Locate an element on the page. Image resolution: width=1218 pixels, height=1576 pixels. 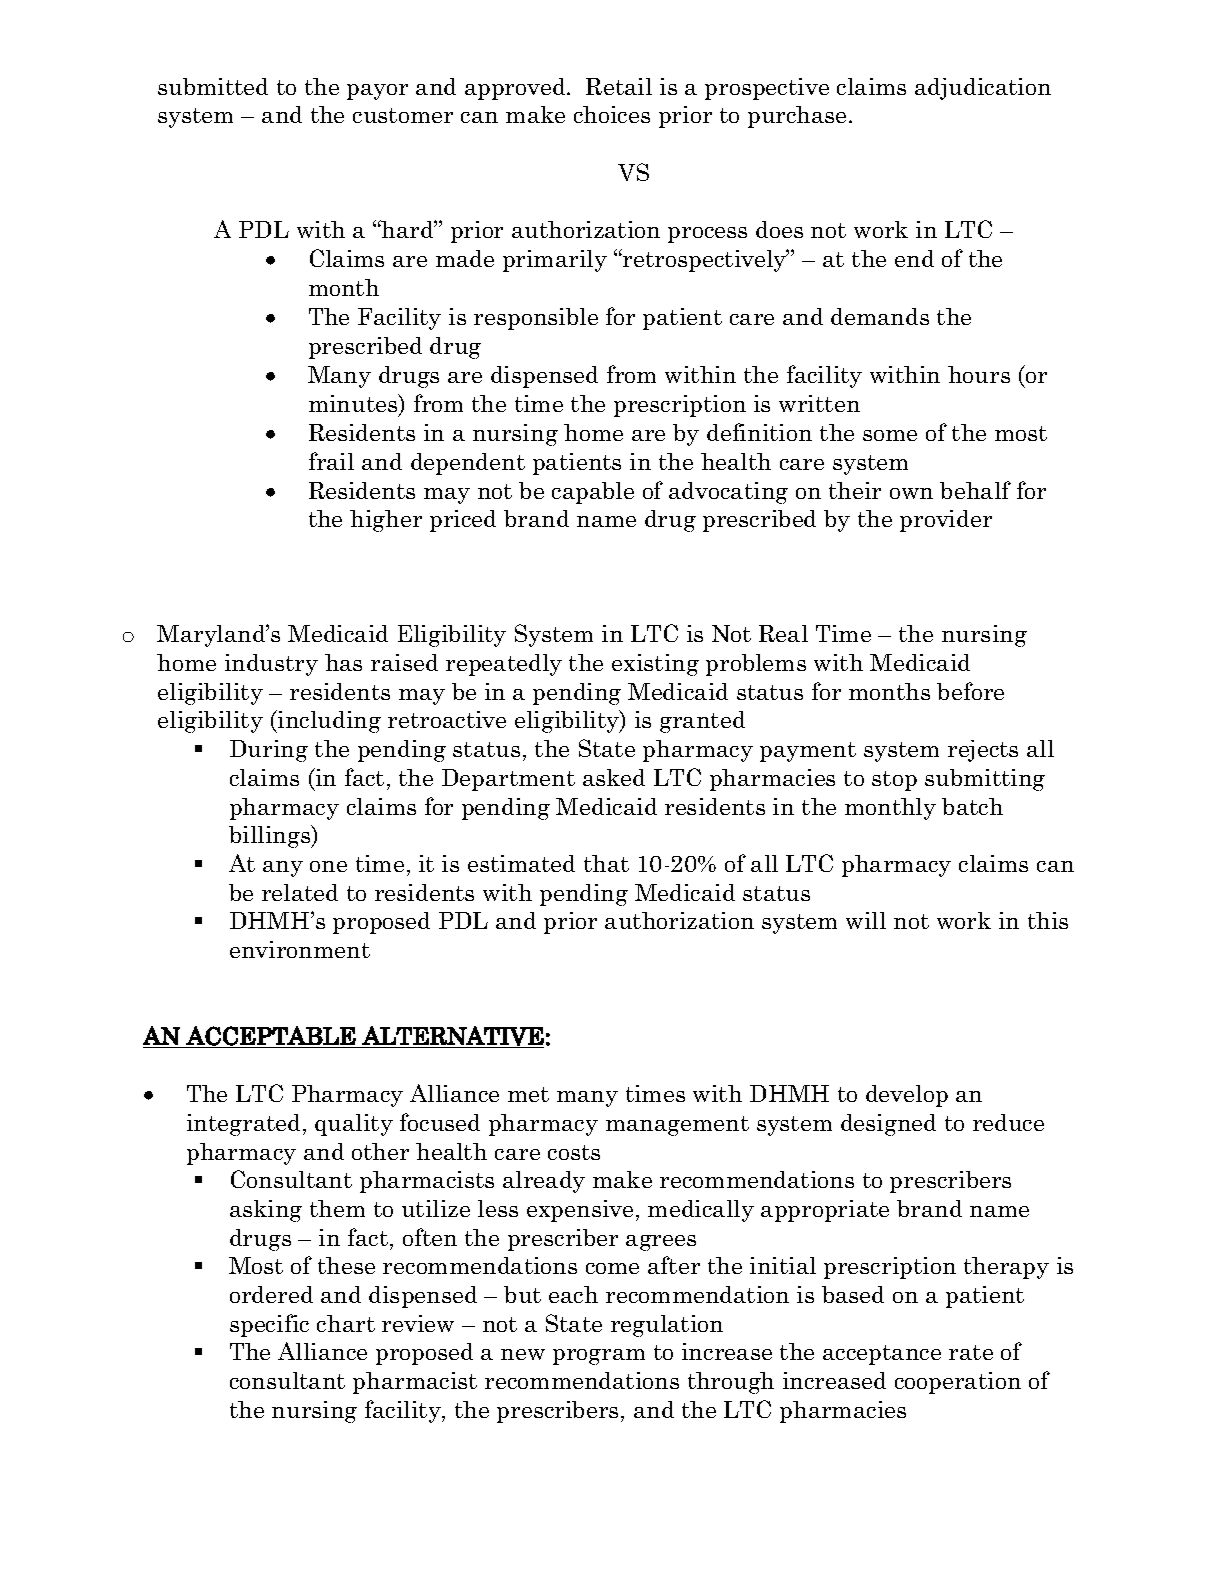
customer is located at coordinates (403, 115).
